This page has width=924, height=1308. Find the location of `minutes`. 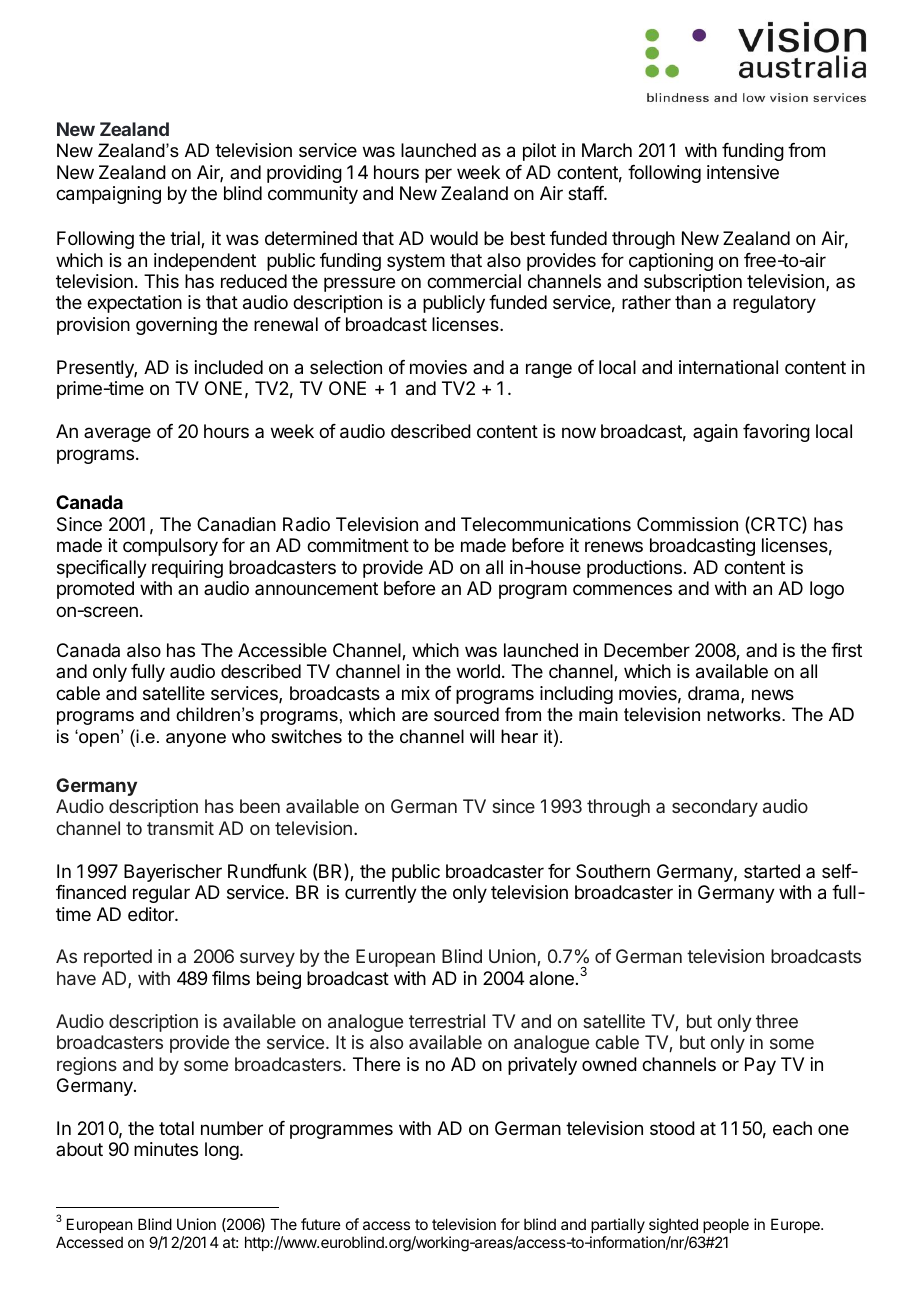

minutes is located at coordinates (166, 1149).
